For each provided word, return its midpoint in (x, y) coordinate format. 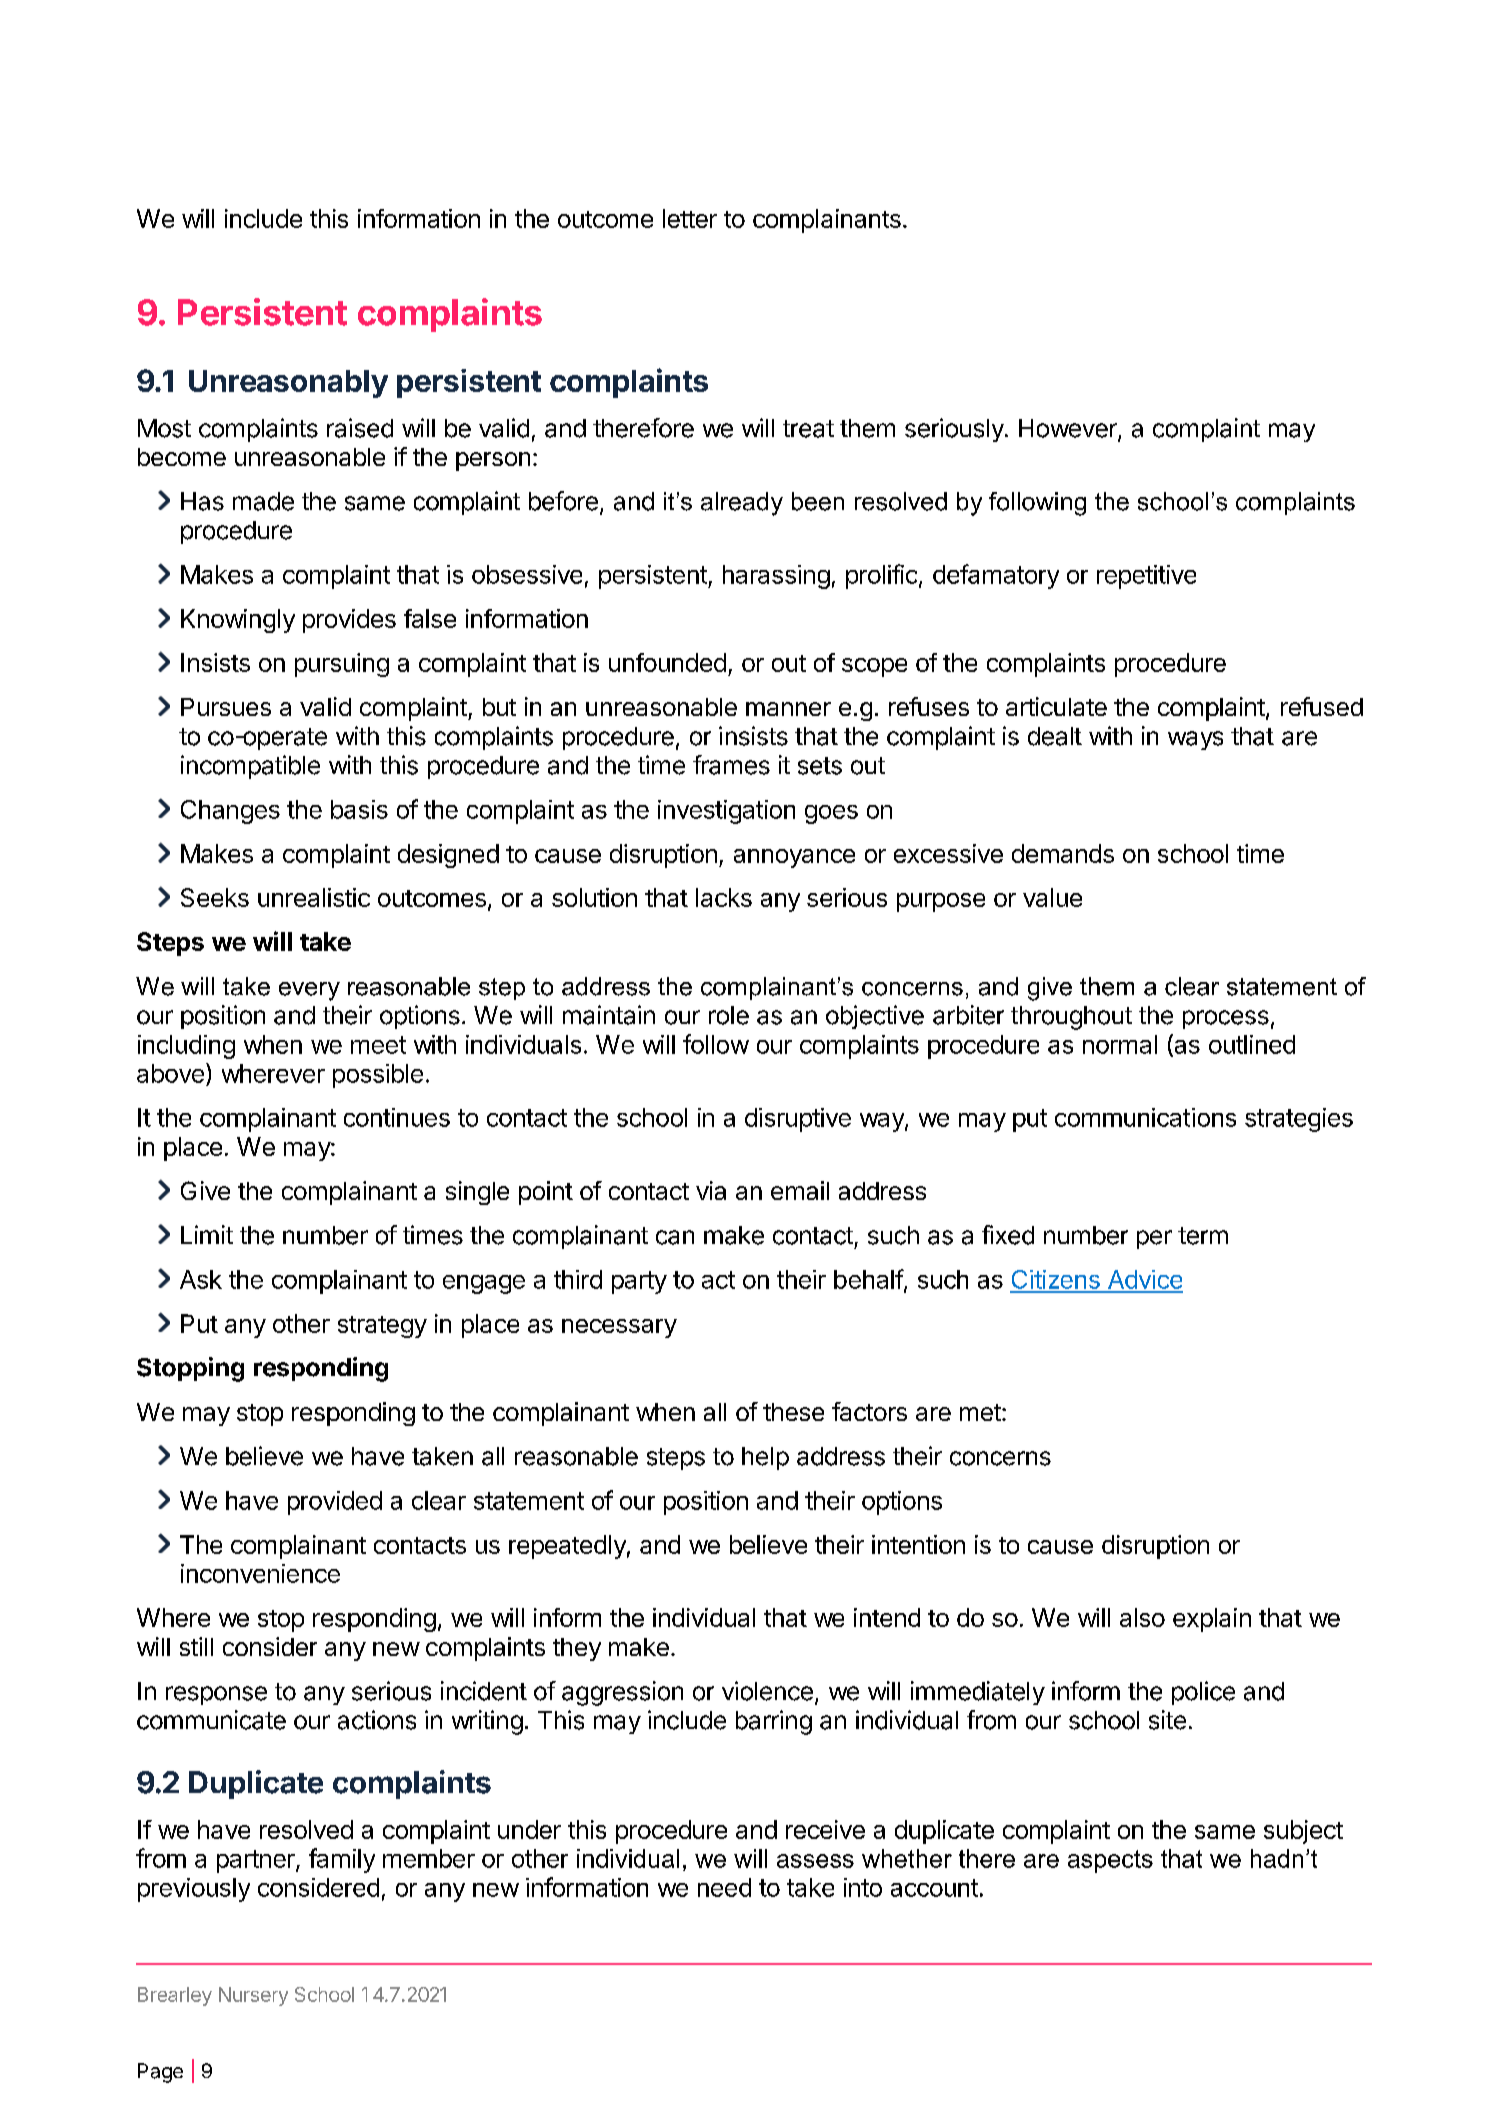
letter (690, 218)
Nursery (253, 1996)
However (1069, 429)
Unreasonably (288, 384)
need (724, 1887)
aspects (1110, 1861)
